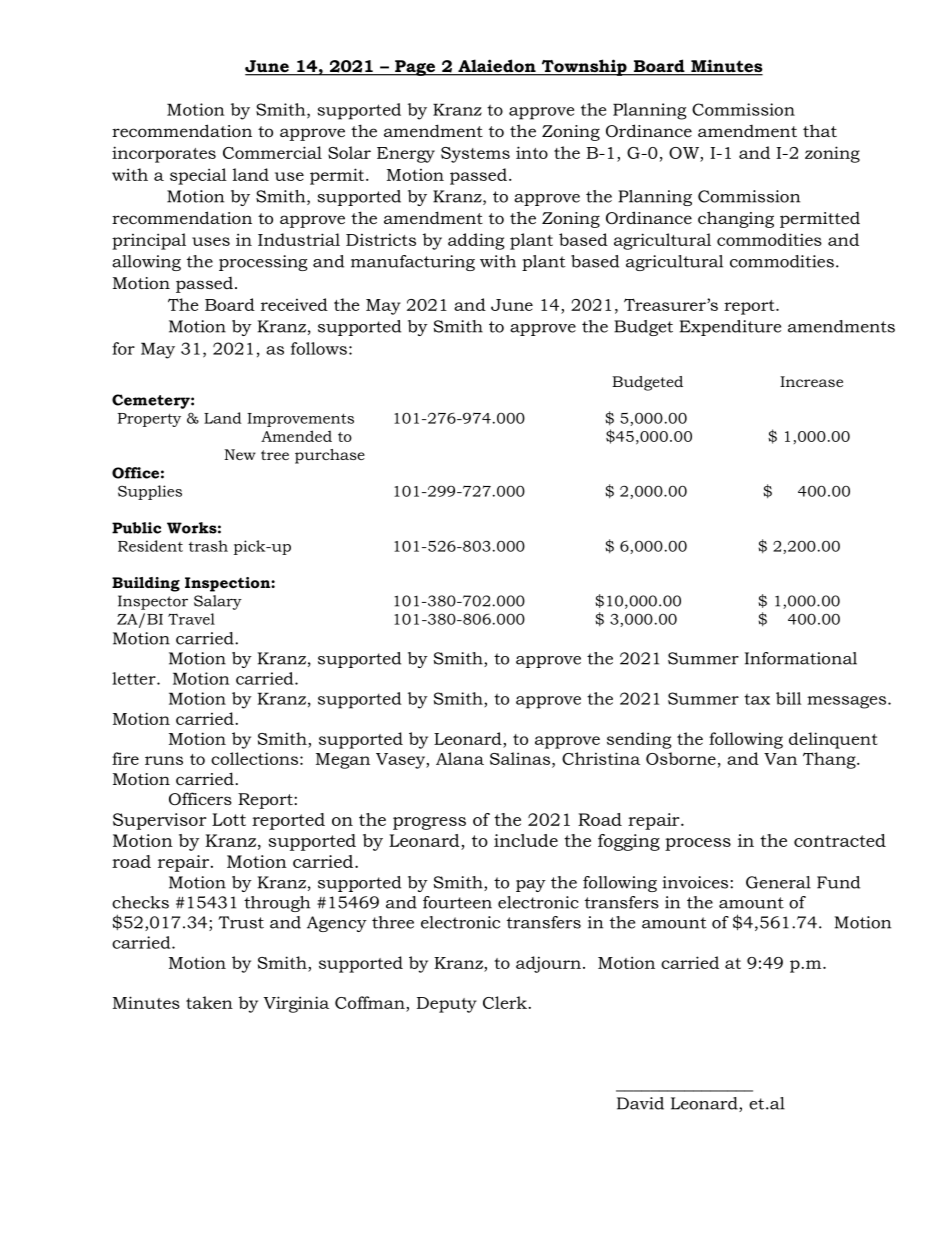 This screenshot has height=1233, width=952. I want to click on Systems, so click(475, 155).
